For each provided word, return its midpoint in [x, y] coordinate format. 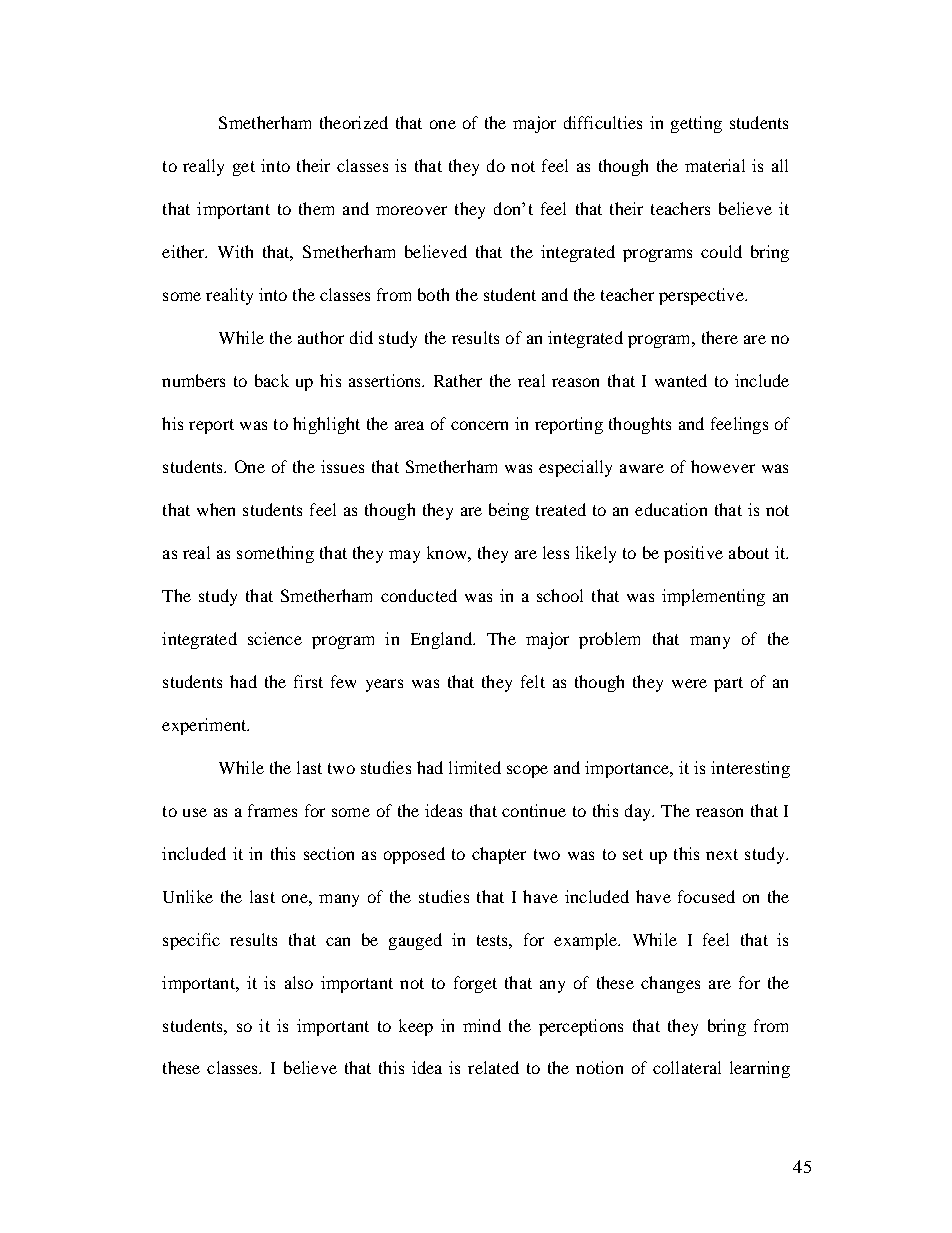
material [715, 165]
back [272, 380]
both [433, 294]
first [308, 681]
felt [533, 681]
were [689, 683]
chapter [499, 855]
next [722, 854]
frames [272, 810]
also [299, 982]
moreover [411, 210]
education [671, 509]
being [509, 511]
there [720, 337]
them [316, 208]
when [216, 509]
